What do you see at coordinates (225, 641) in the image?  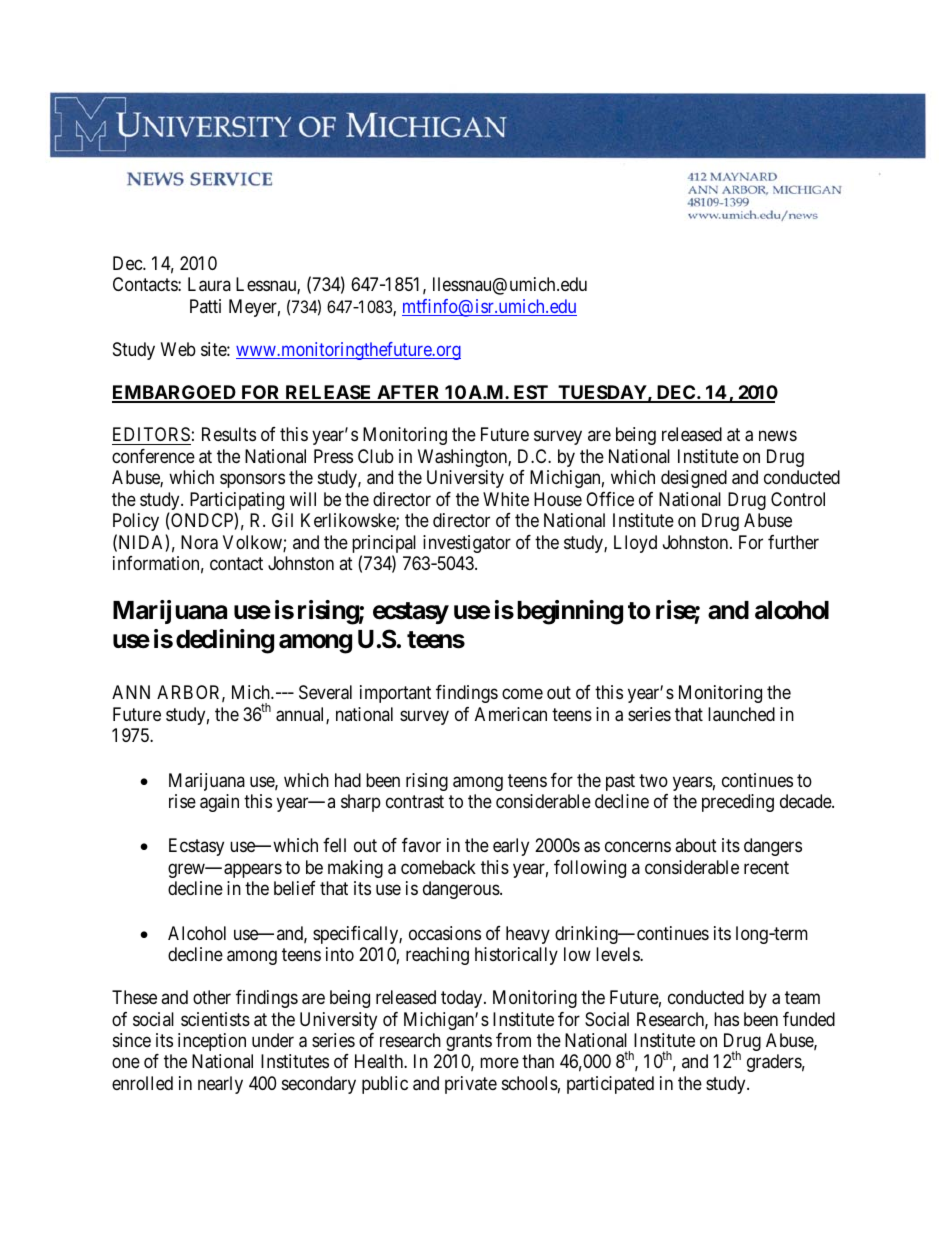 I see `declining` at bounding box center [225, 641].
